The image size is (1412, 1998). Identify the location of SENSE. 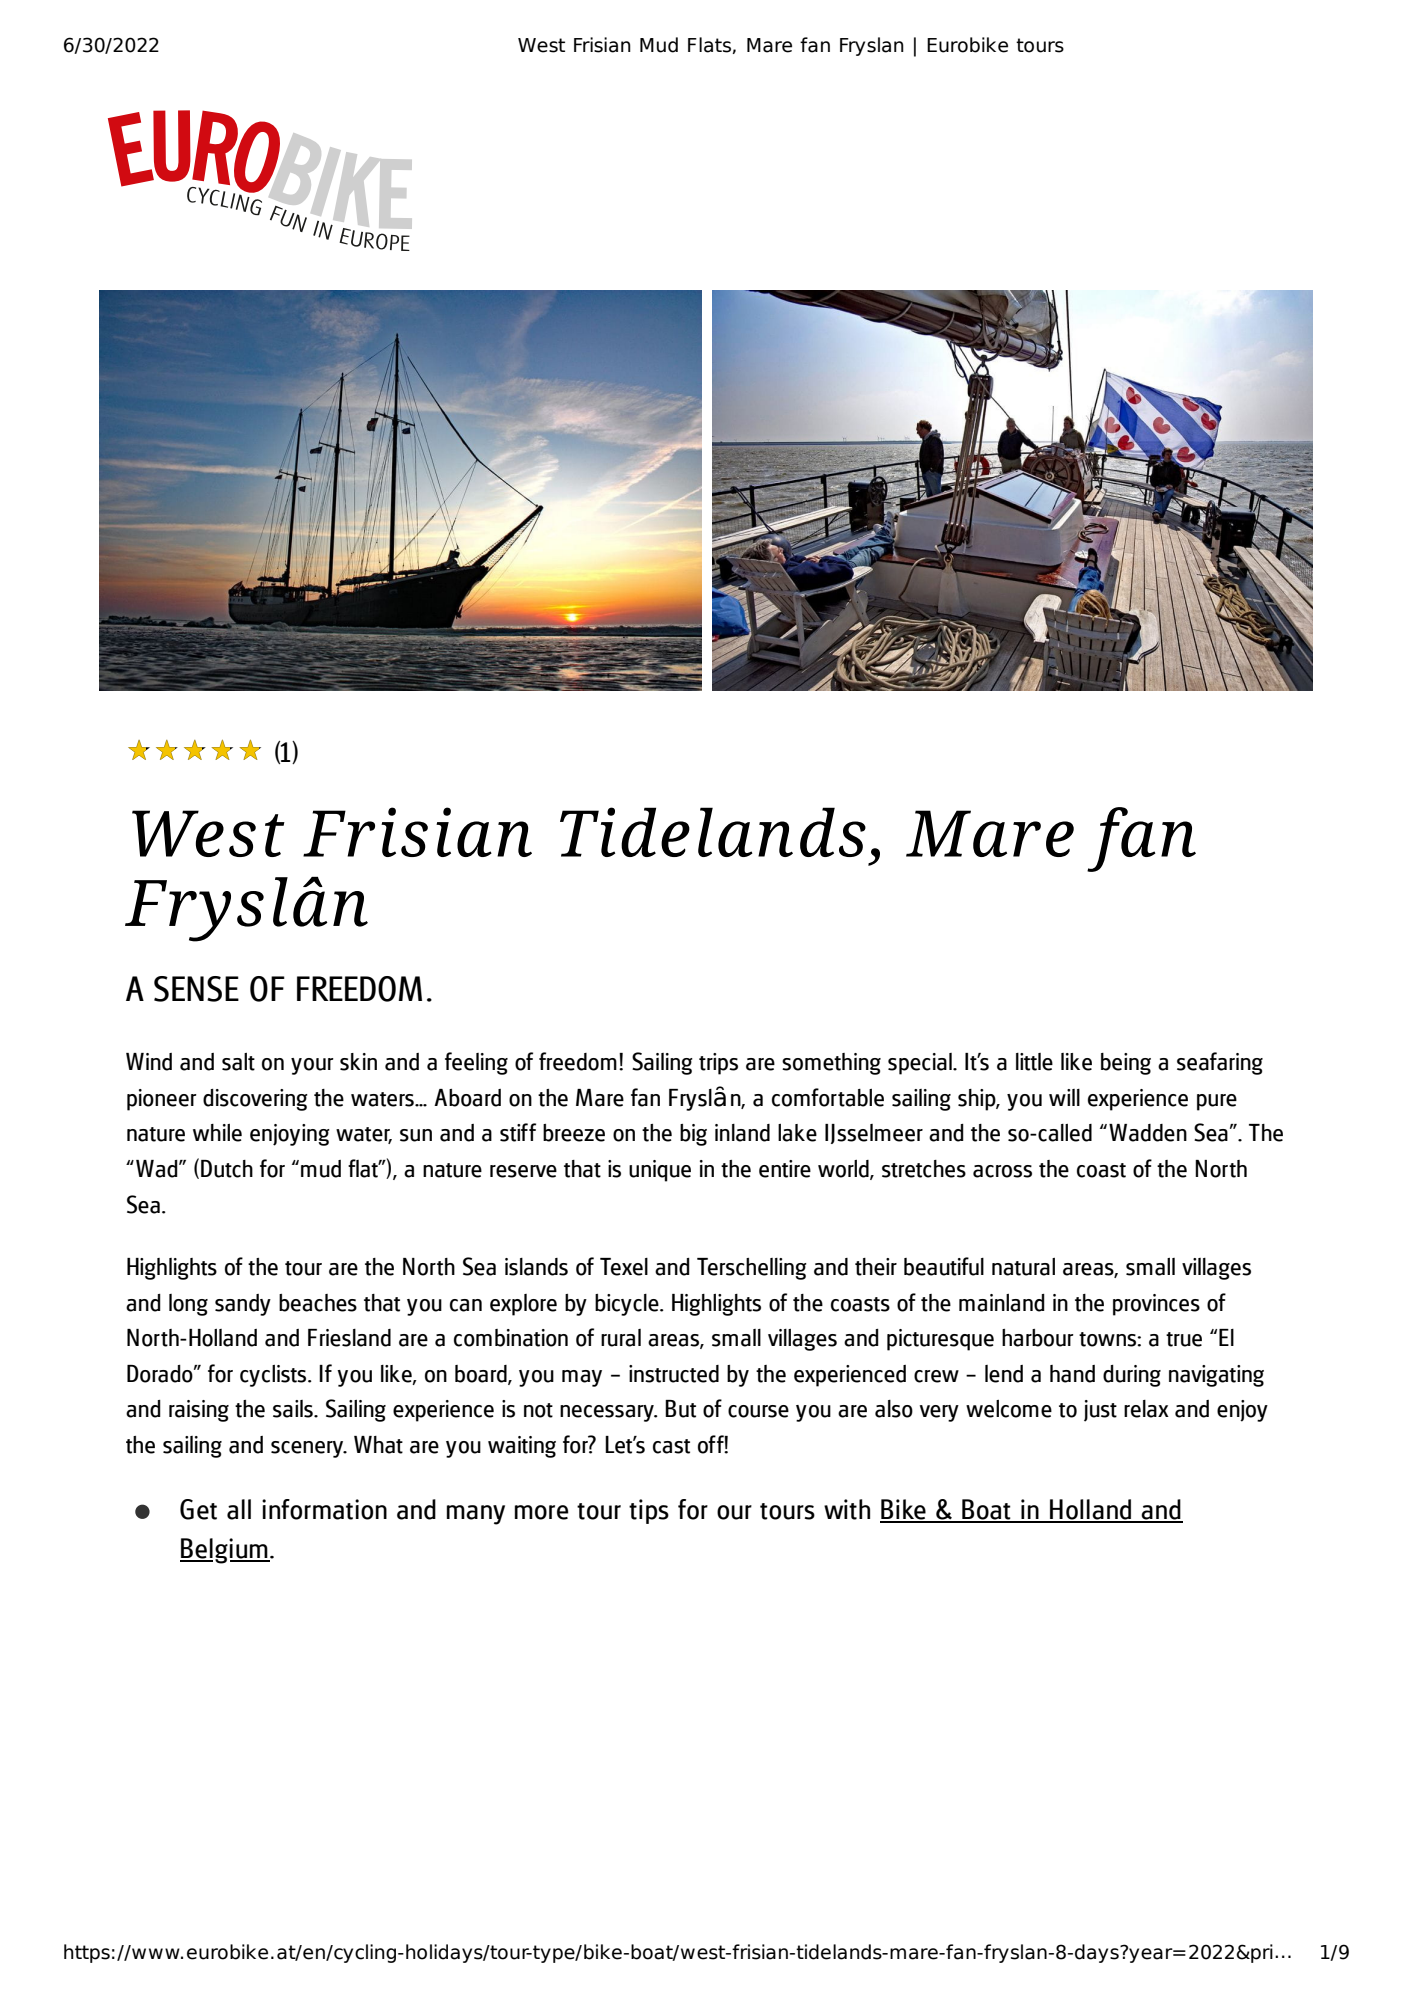
(196, 989).
